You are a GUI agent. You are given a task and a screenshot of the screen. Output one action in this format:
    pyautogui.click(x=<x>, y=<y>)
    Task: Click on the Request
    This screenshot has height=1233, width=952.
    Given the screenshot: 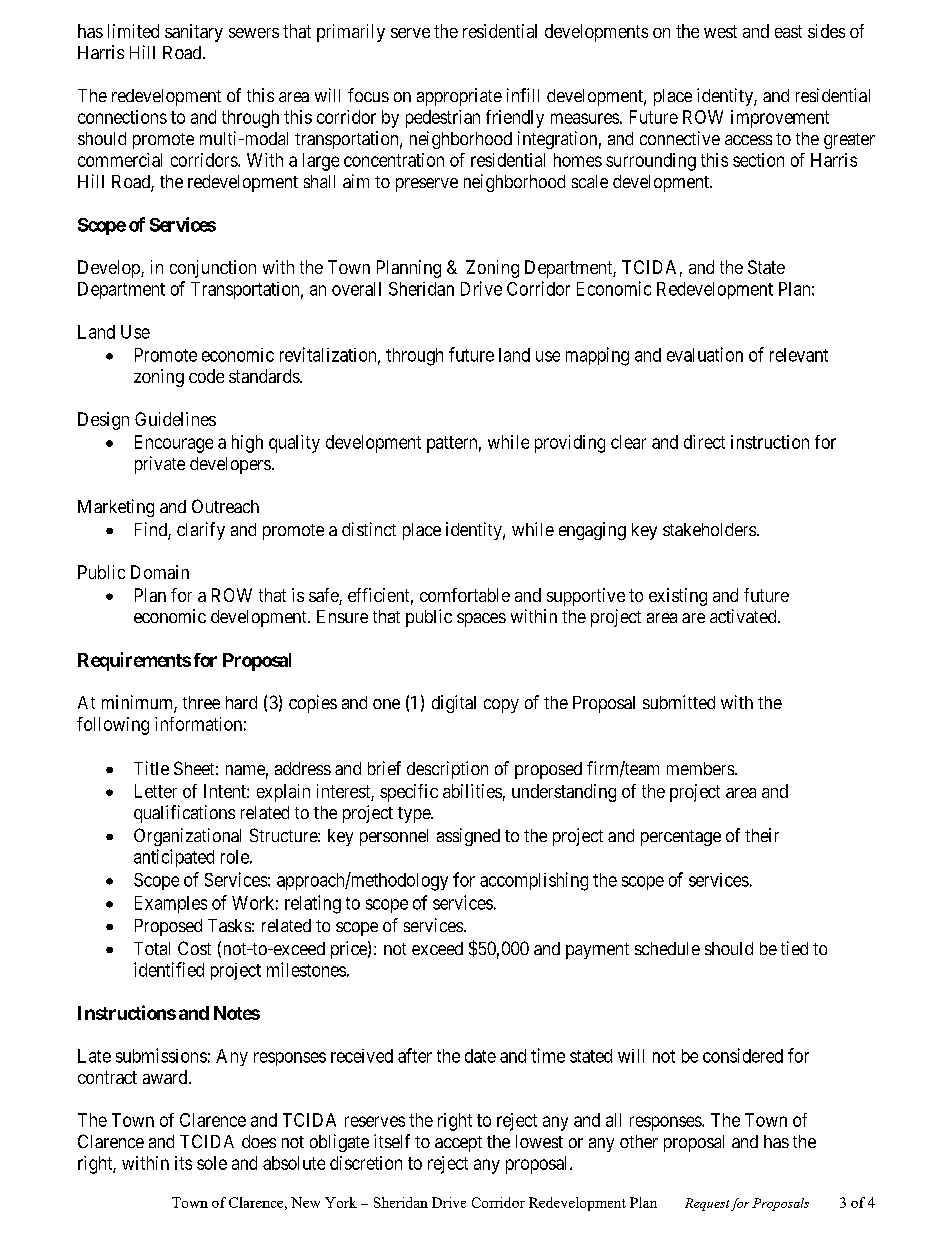 What is the action you would take?
    pyautogui.click(x=707, y=1204)
